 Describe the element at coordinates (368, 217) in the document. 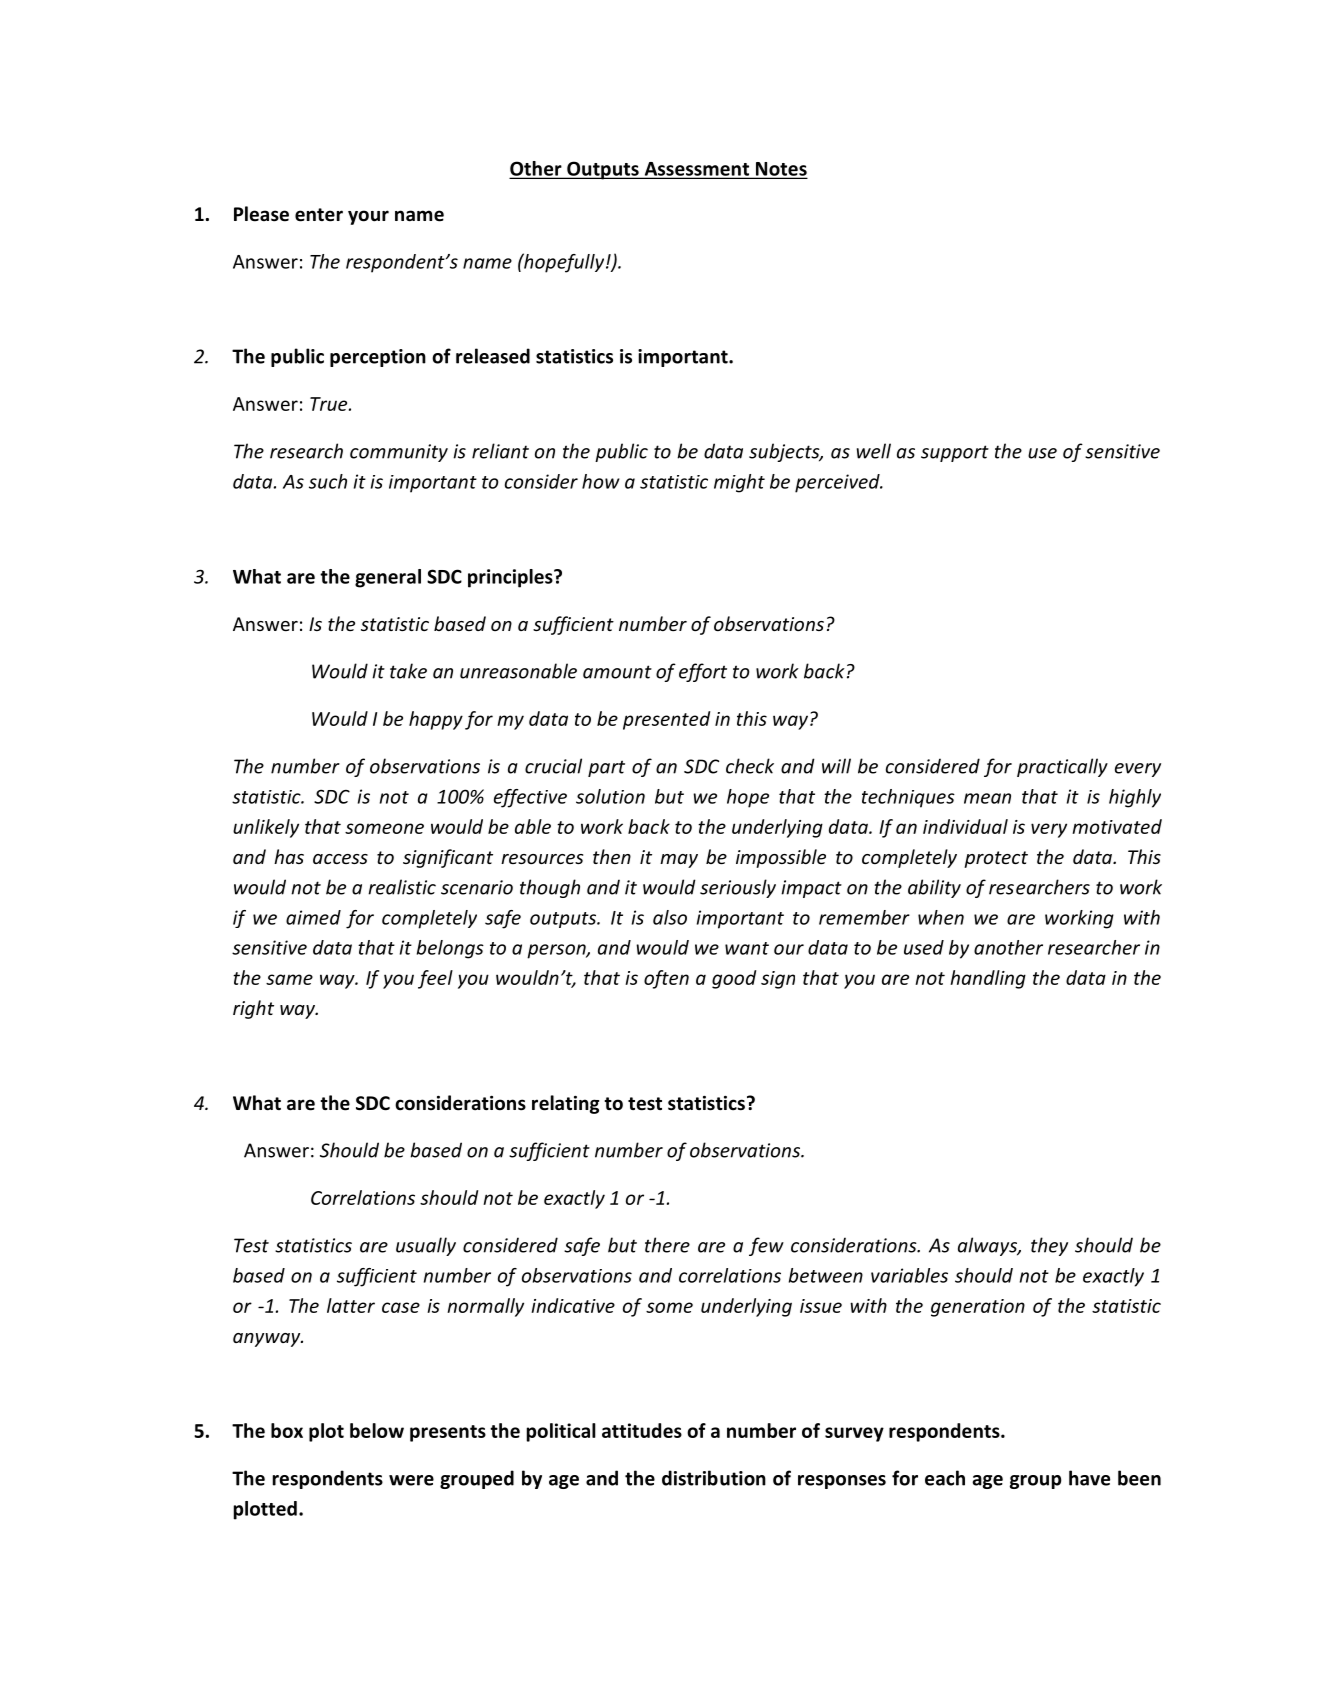

I see `your` at that location.
